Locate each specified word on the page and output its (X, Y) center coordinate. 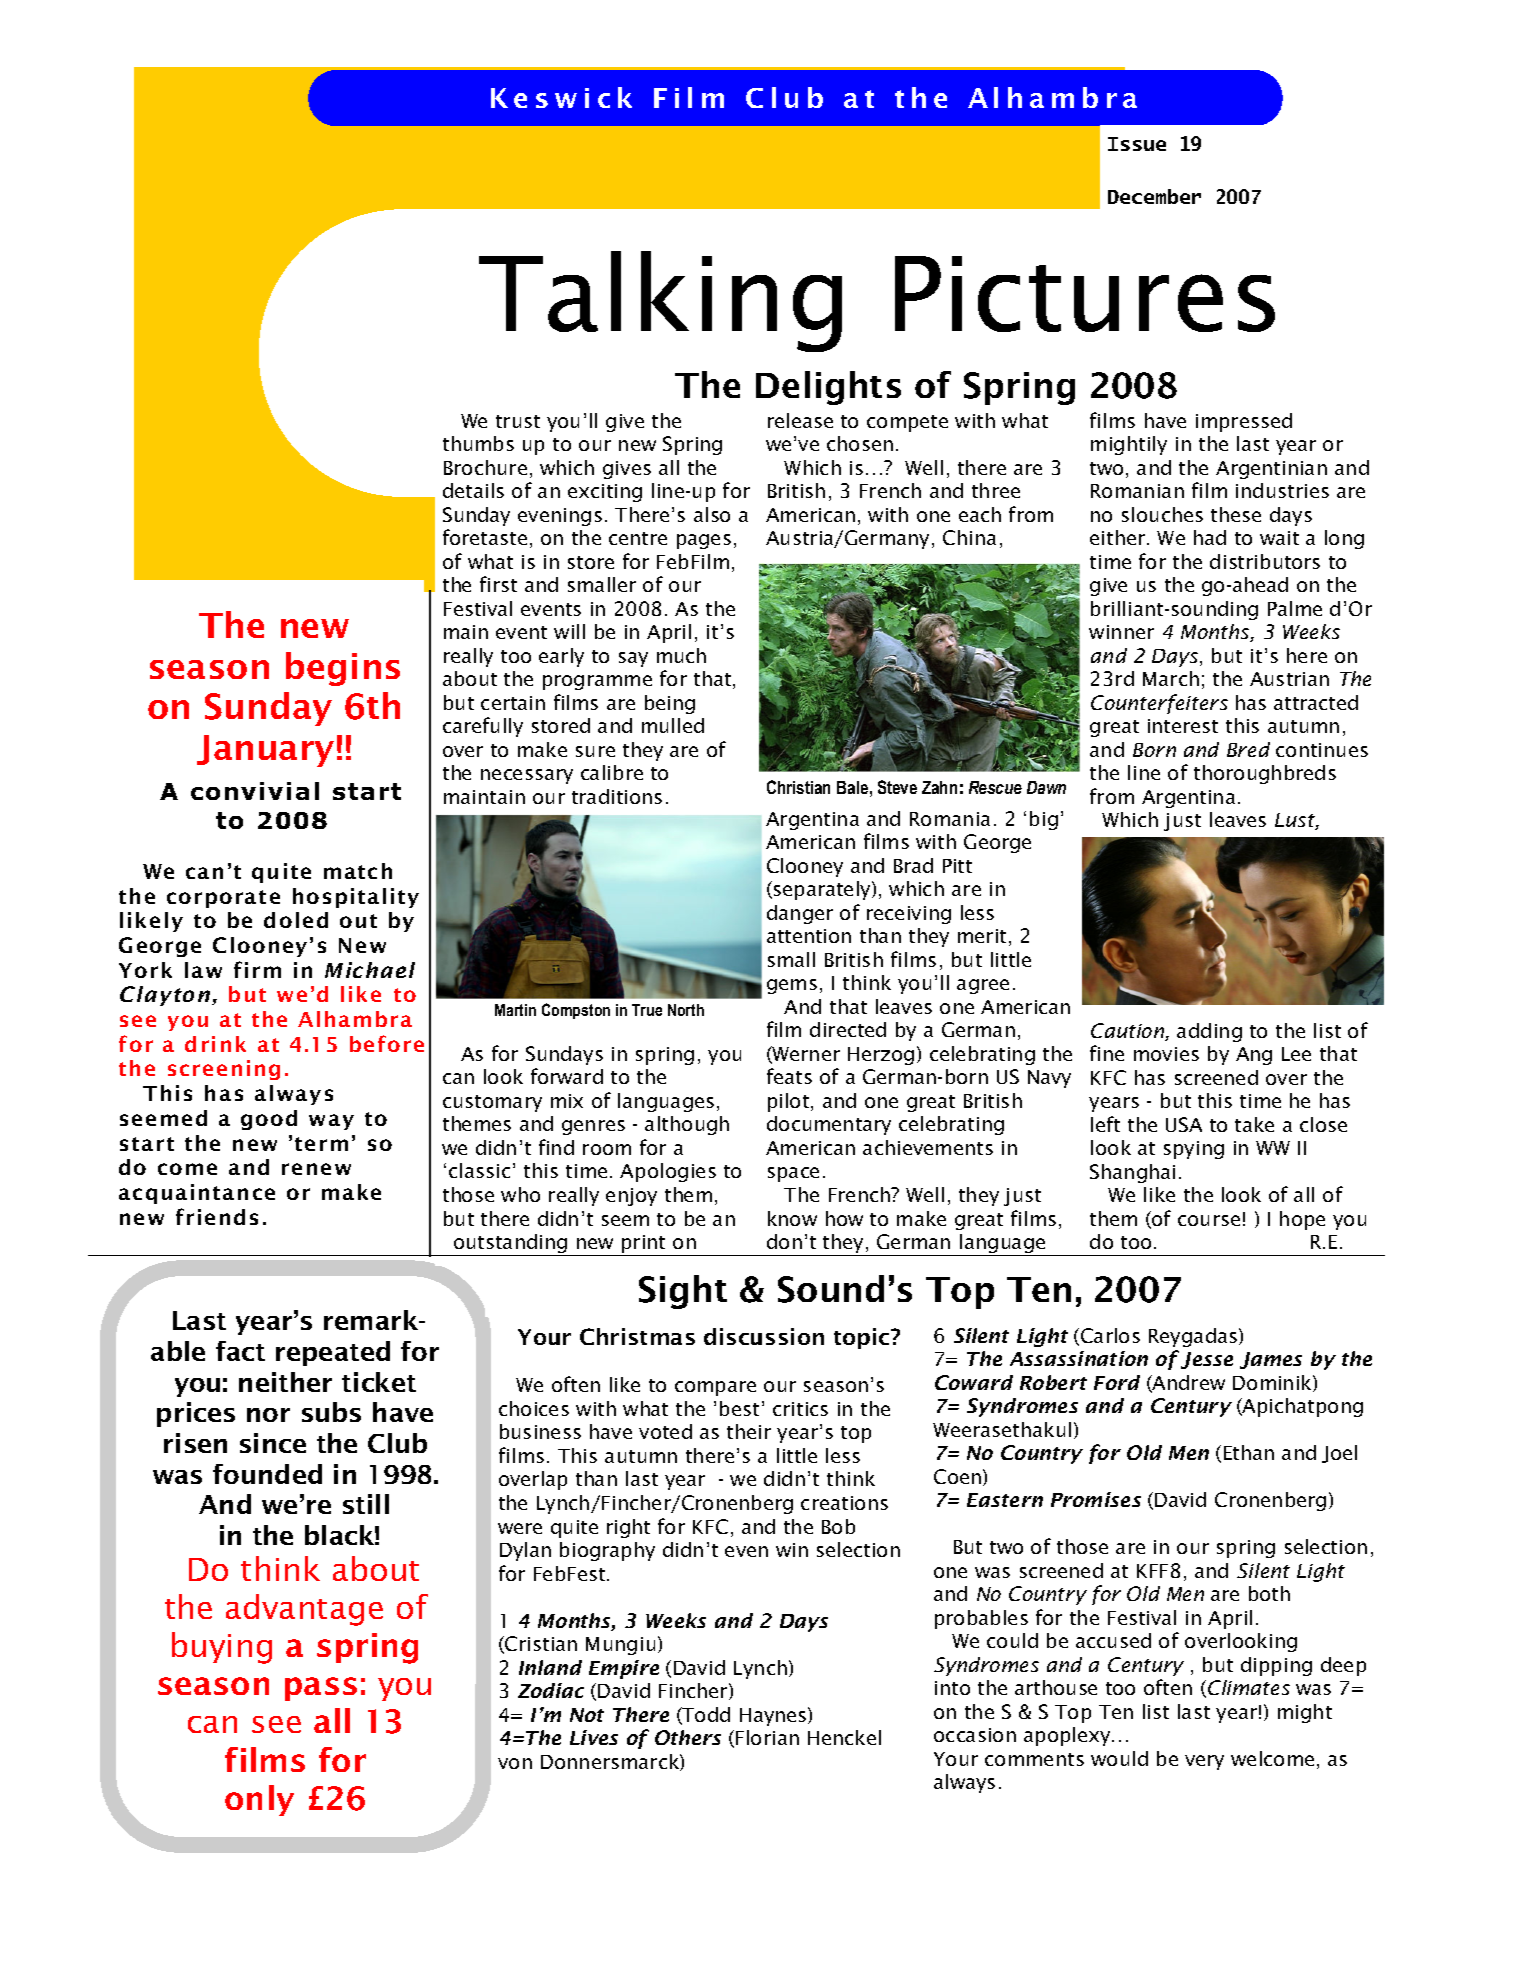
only (259, 1800)
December (1154, 196)
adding (1209, 1032)
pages (704, 541)
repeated (333, 1353)
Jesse (1207, 1360)
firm (257, 969)
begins (343, 669)
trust (518, 421)
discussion (764, 1336)
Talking (660, 301)
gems (792, 986)
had (1210, 537)
